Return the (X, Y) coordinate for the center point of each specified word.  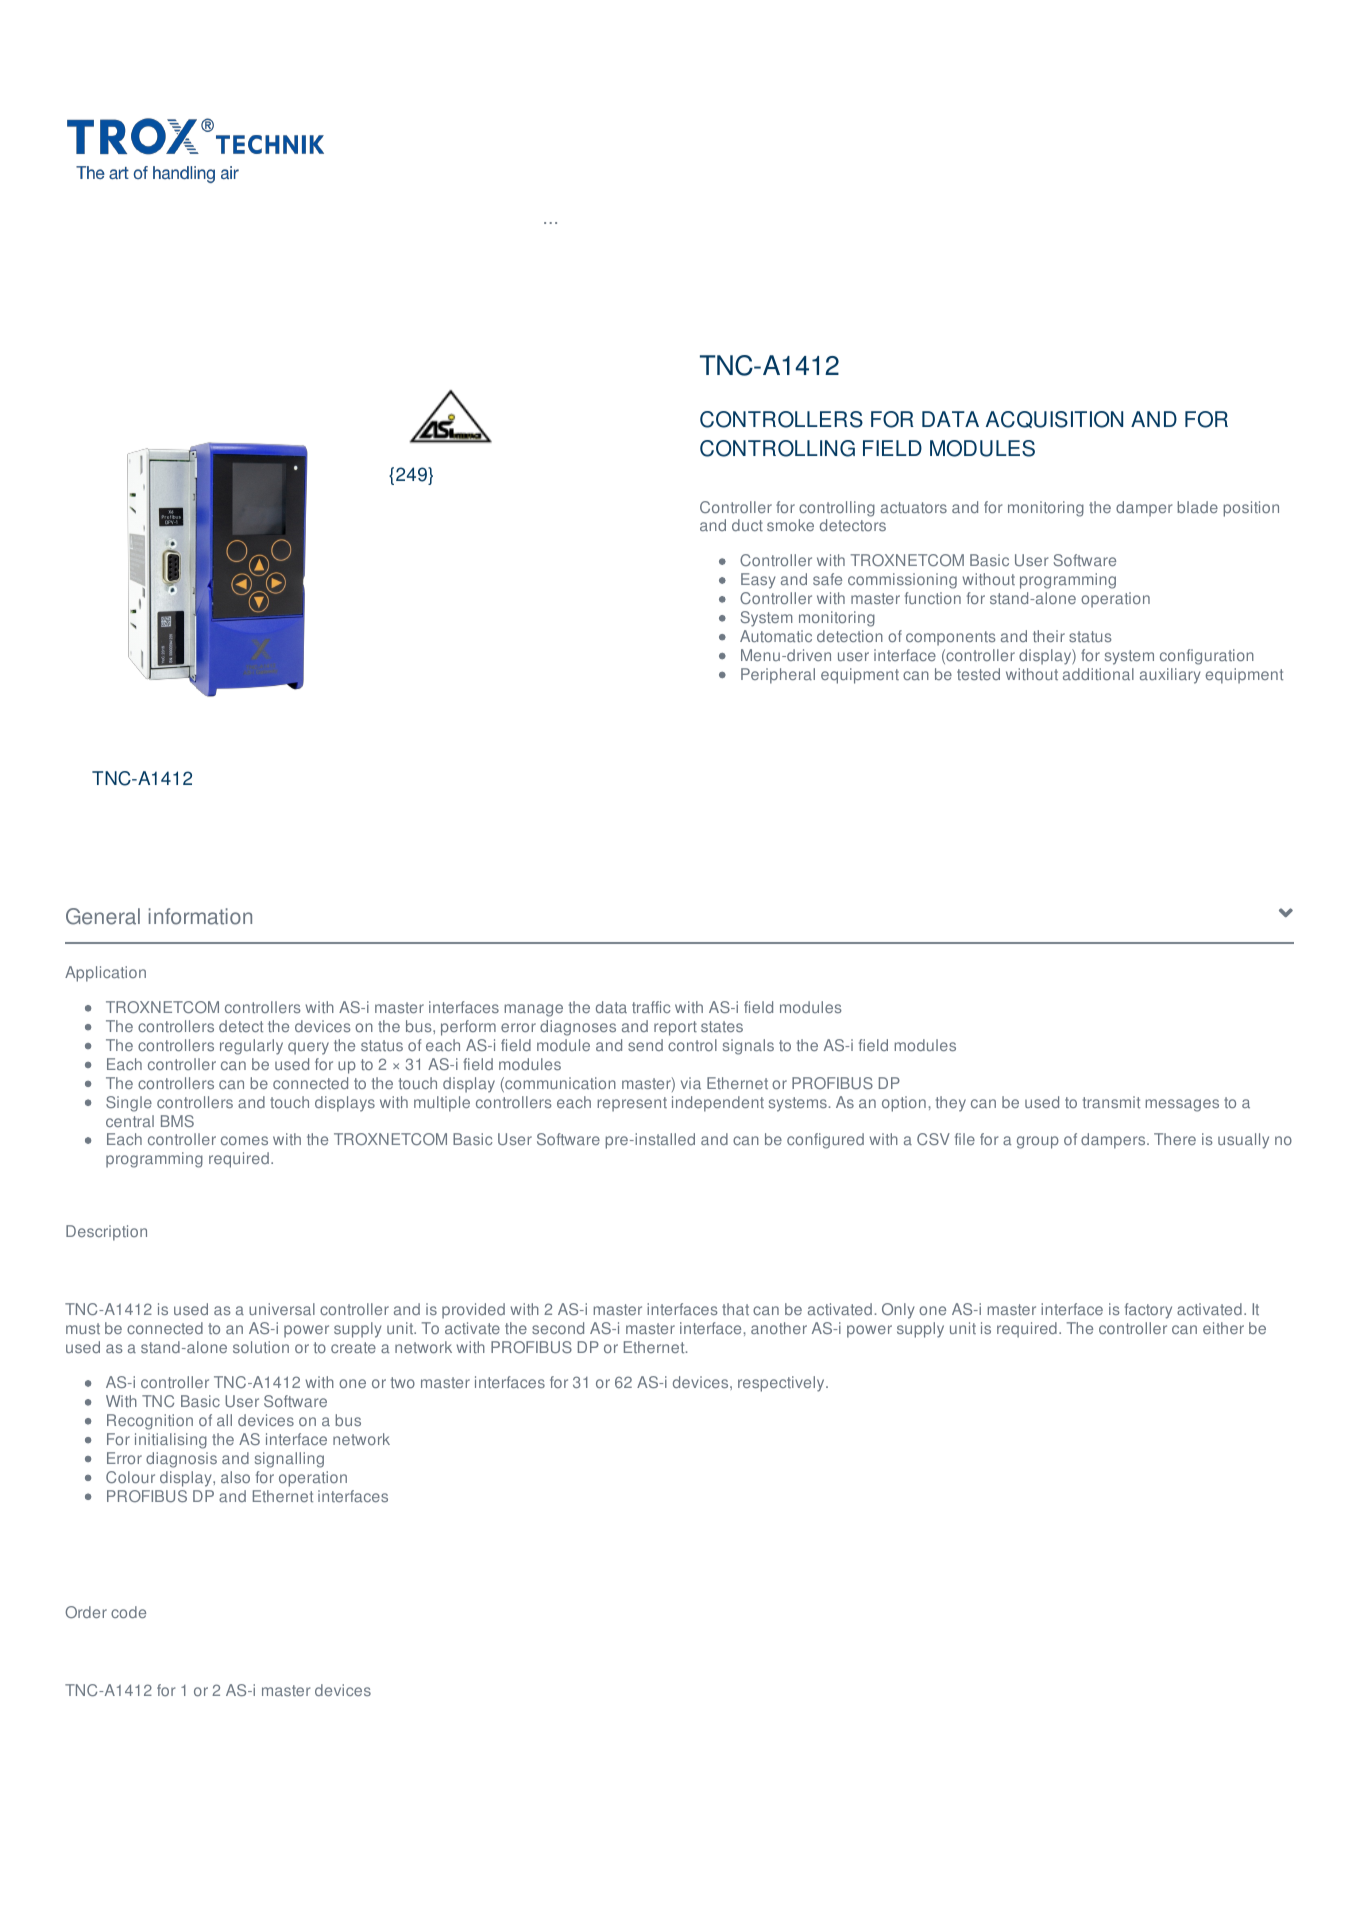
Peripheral (778, 676)
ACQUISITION (1054, 419)
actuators (914, 508)
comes (244, 1141)
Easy (758, 581)
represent (632, 1104)
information (200, 916)
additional (1098, 674)
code (128, 1612)
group (1038, 1142)
